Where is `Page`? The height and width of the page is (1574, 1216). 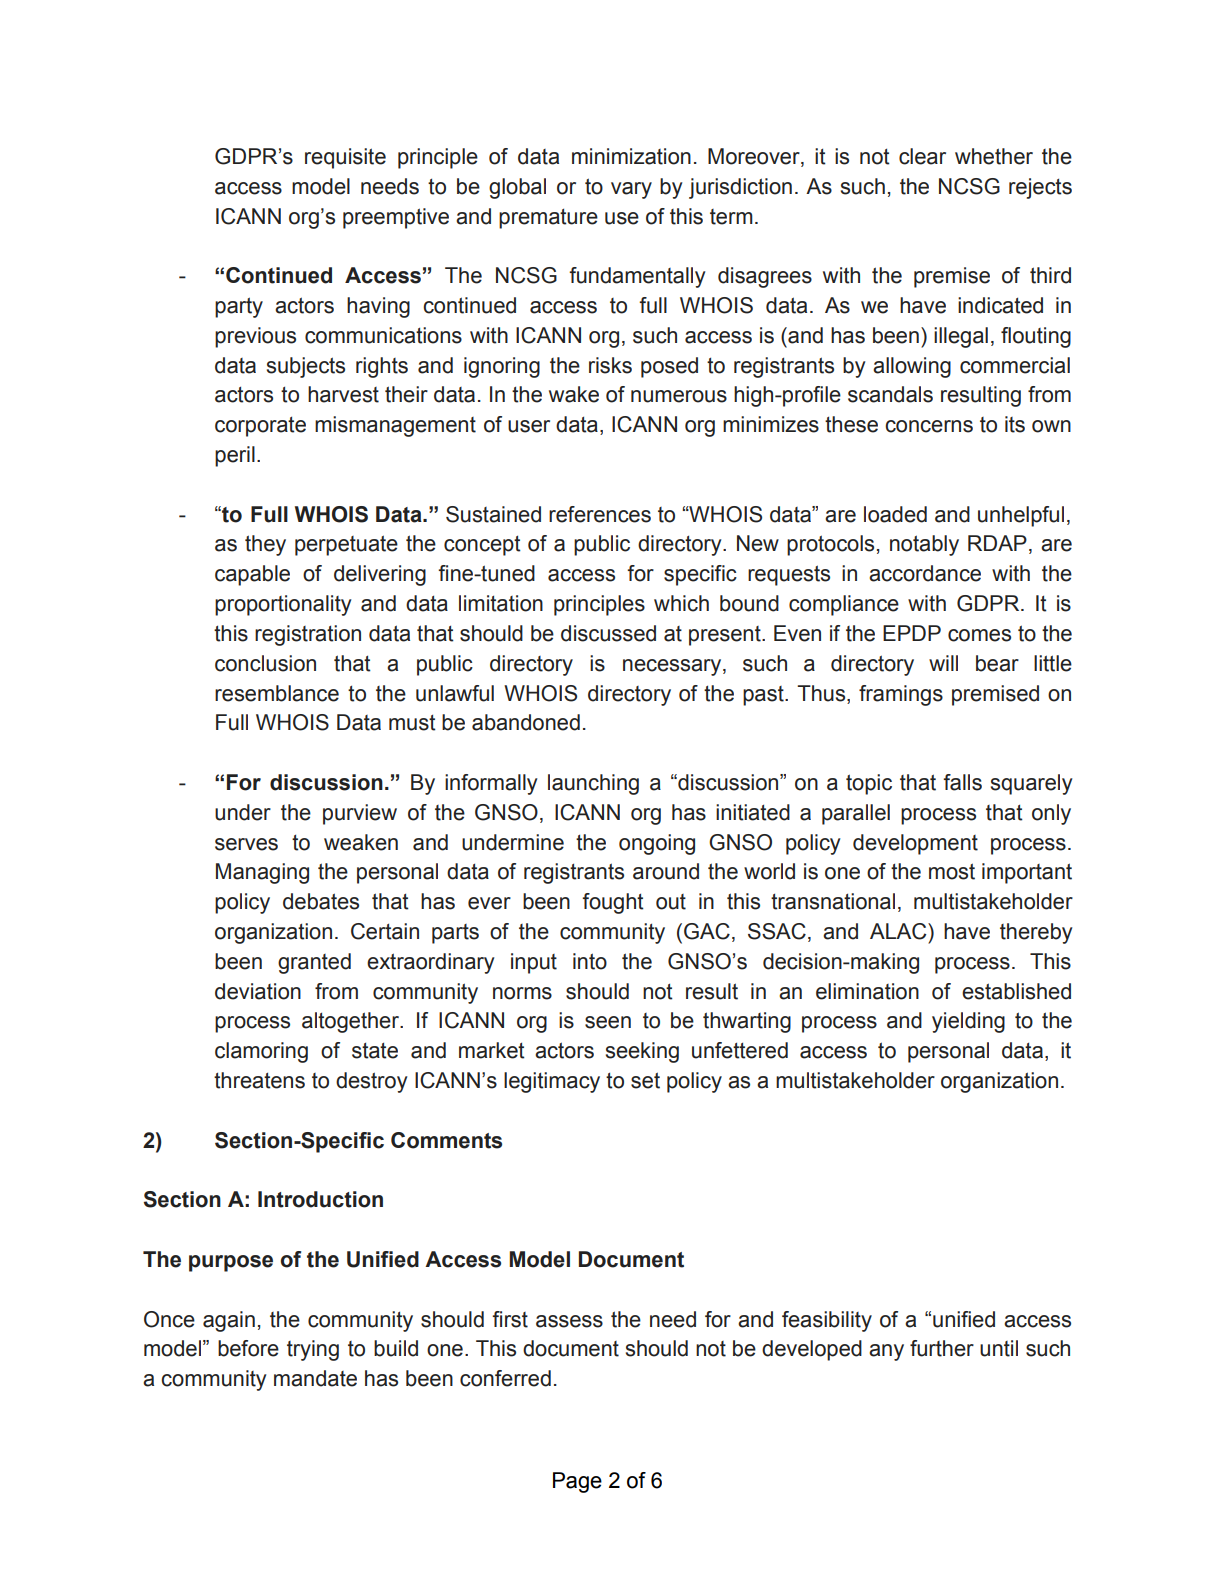 Page is located at coordinates (577, 1482).
